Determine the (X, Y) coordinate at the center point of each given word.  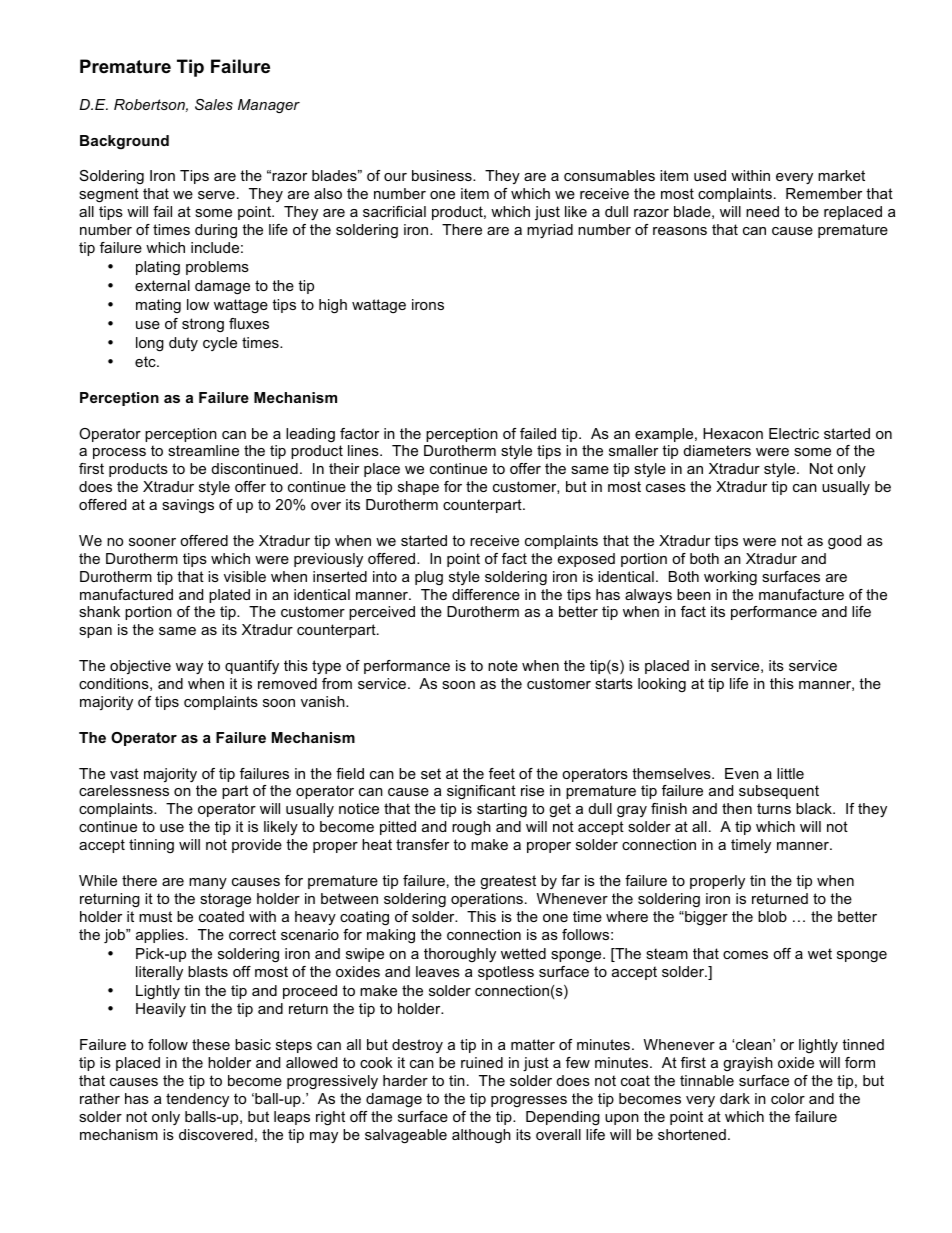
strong (203, 325)
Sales (214, 104)
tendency (197, 1100)
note (503, 665)
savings (188, 506)
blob (772, 916)
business (443, 175)
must (155, 916)
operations (487, 900)
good (844, 542)
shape (418, 488)
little (790, 773)
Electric (794, 433)
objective (140, 667)
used (710, 175)
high (333, 306)
